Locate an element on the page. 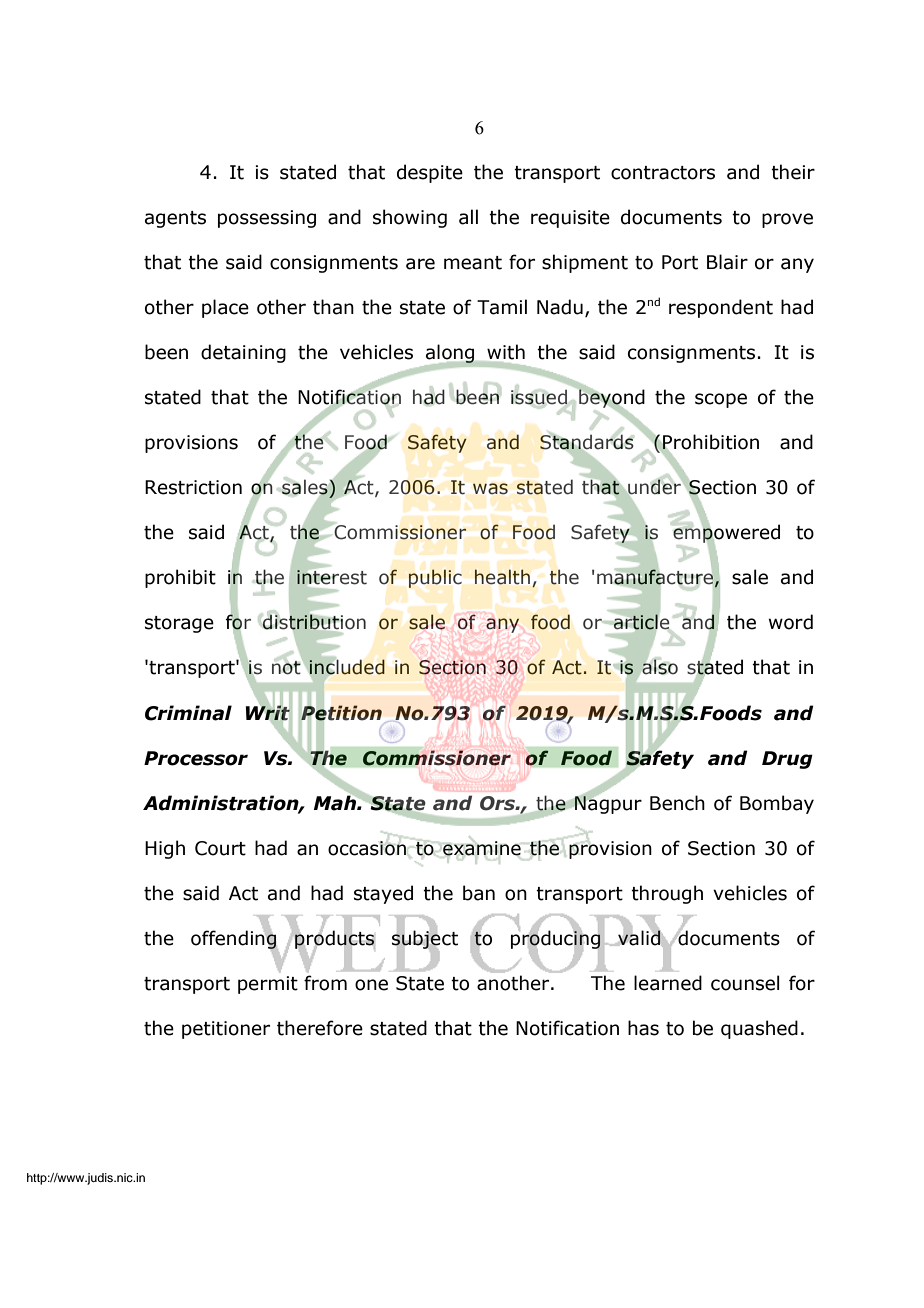 The image size is (924, 1308). word is located at coordinates (791, 622).
